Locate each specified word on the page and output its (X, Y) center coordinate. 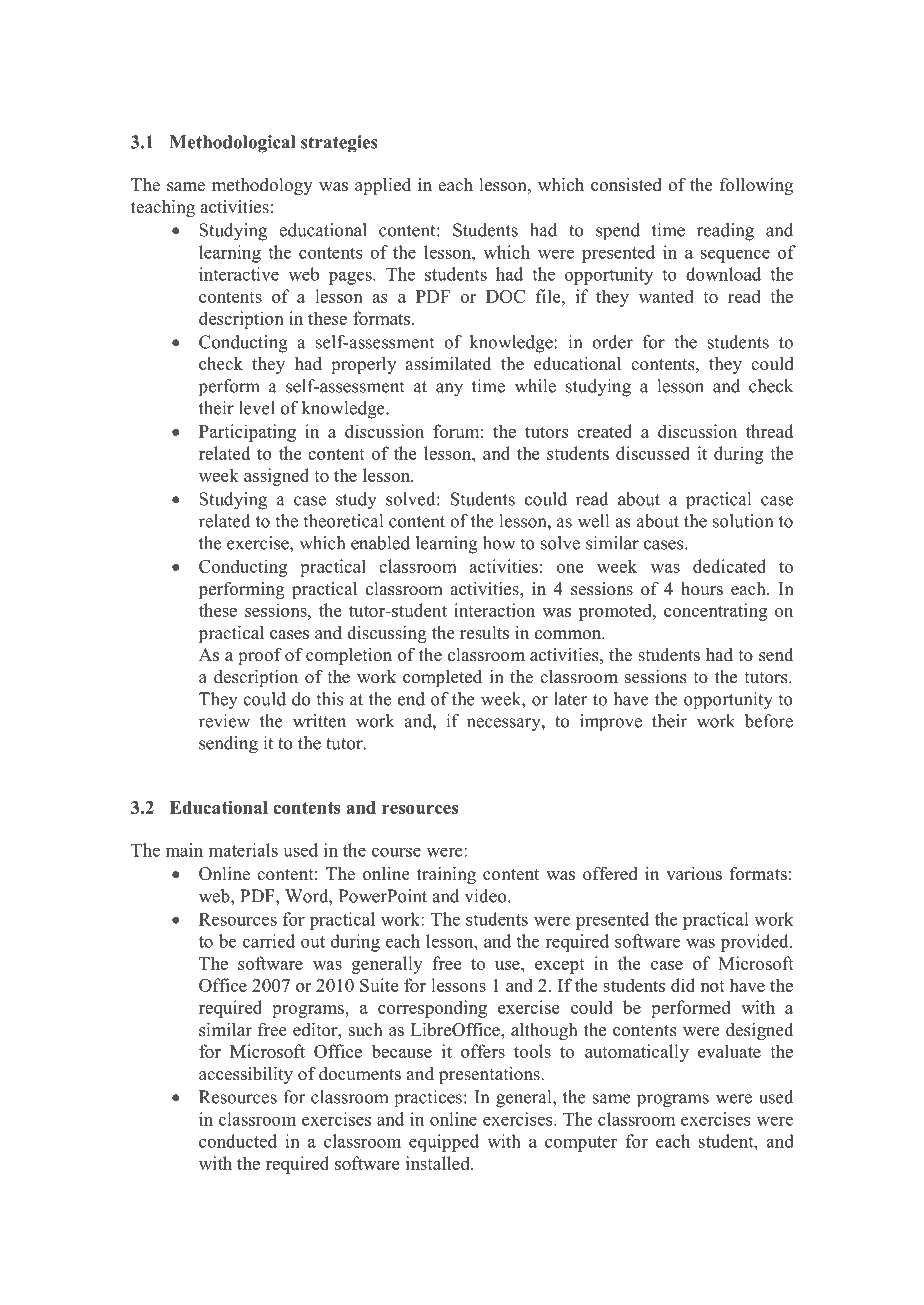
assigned (276, 477)
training (446, 875)
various (694, 874)
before (769, 721)
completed (442, 678)
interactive (239, 274)
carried (269, 941)
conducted (238, 1141)
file (549, 296)
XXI (641, 51)
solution (743, 521)
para (557, 54)
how (499, 543)
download (723, 274)
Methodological (232, 144)
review (224, 721)
